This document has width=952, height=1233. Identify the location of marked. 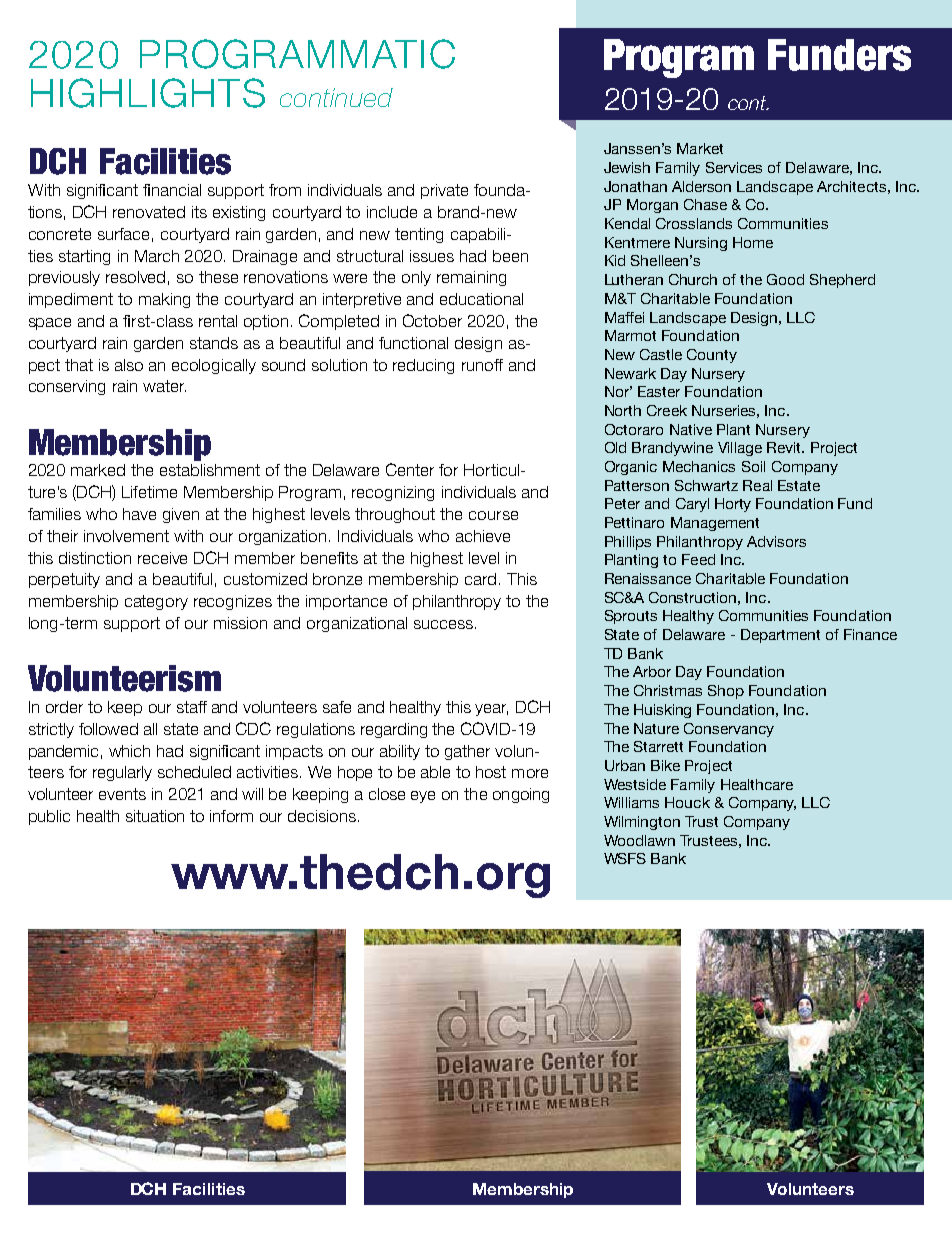
(98, 470).
